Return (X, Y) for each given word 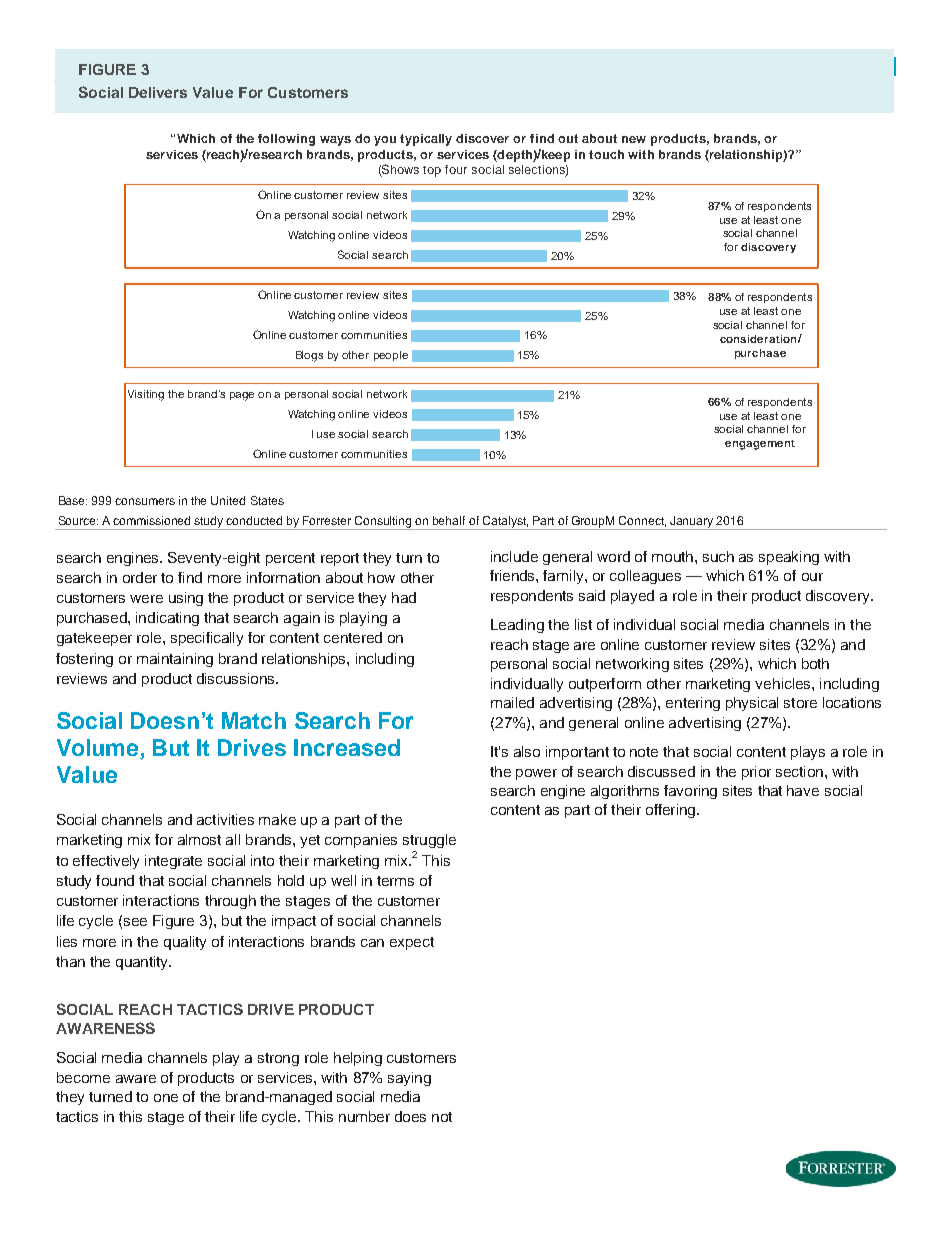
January (692, 523)
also (527, 751)
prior (756, 773)
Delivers (158, 92)
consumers (145, 501)
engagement (760, 445)
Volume (99, 749)
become (83, 1077)
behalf (449, 520)
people (391, 356)
